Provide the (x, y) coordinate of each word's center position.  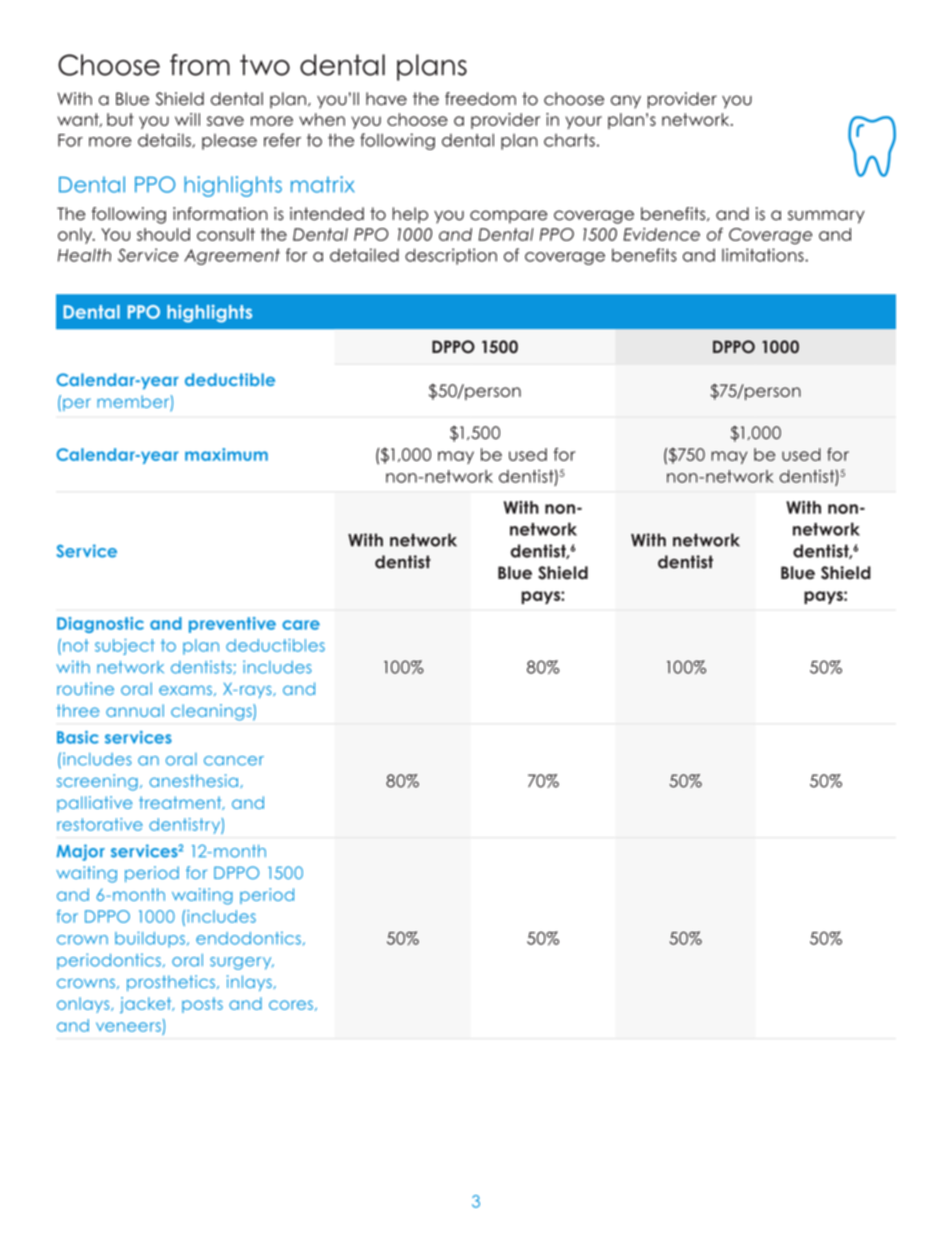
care (301, 625)
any (626, 102)
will (187, 119)
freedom (480, 99)
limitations (764, 255)
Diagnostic (100, 625)
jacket (147, 1005)
